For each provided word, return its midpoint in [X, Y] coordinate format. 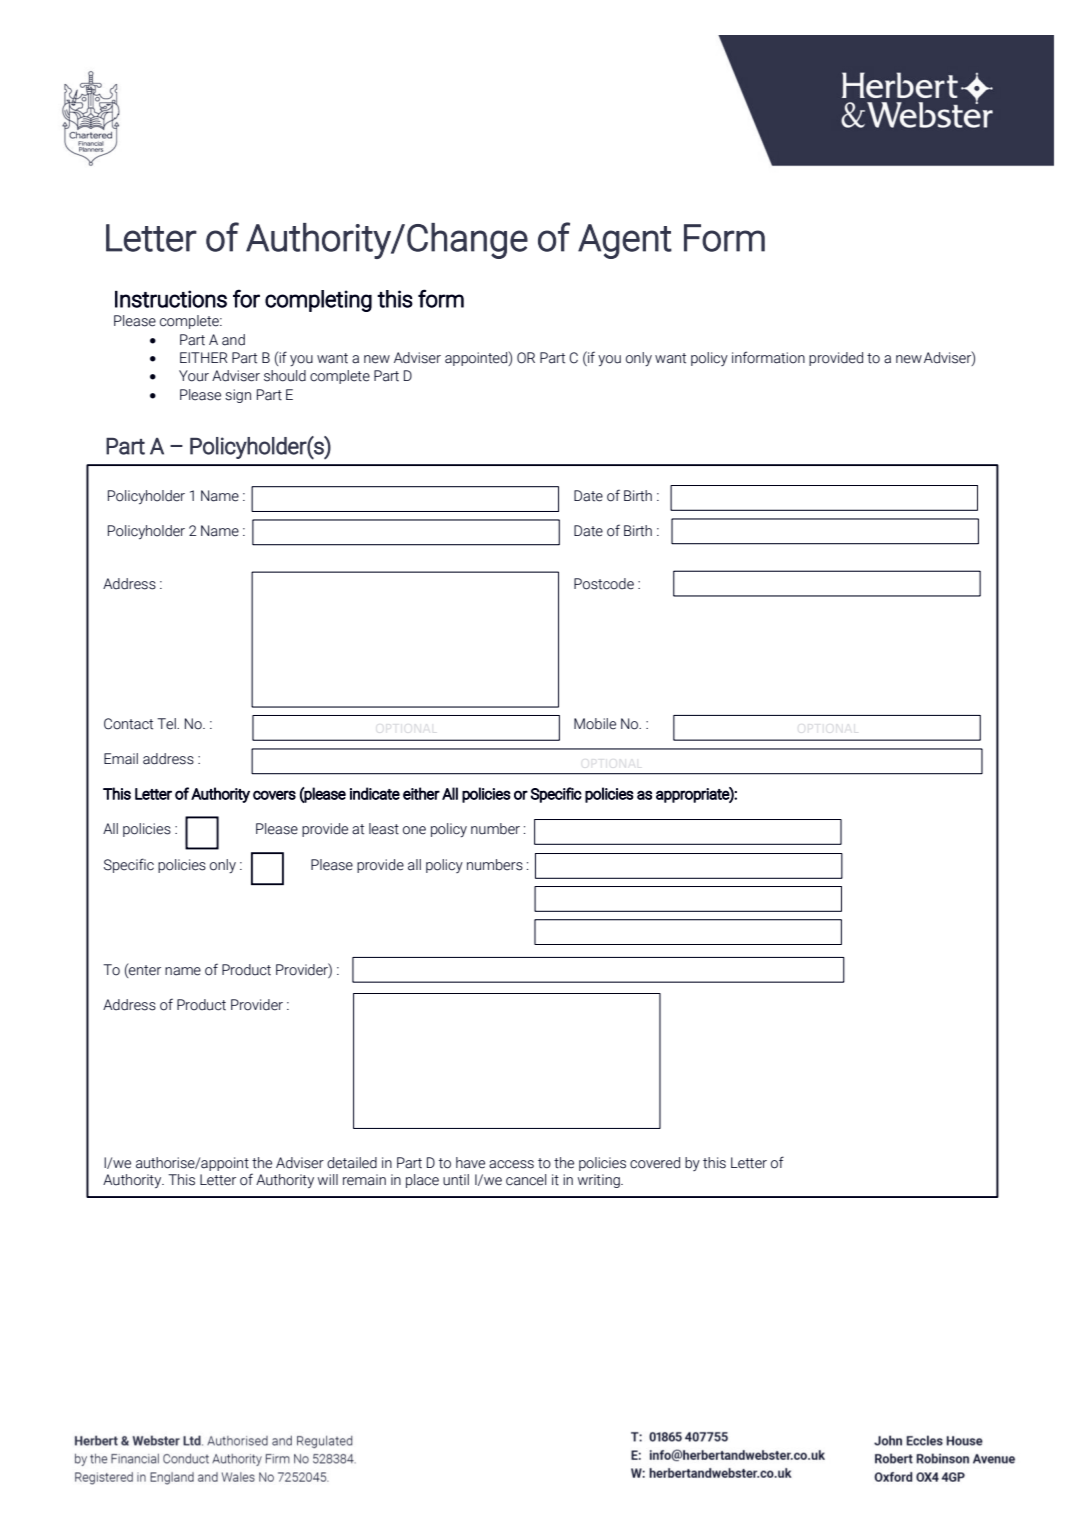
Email [121, 759]
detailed [352, 1163]
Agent [625, 241]
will [328, 1179]
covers [274, 795]
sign [238, 396]
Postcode [604, 584]
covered [655, 1163]
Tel [167, 724]
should [285, 376]
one [414, 830]
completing [318, 301]
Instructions [171, 299]
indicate [375, 793]
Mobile [595, 724]
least [384, 829]
